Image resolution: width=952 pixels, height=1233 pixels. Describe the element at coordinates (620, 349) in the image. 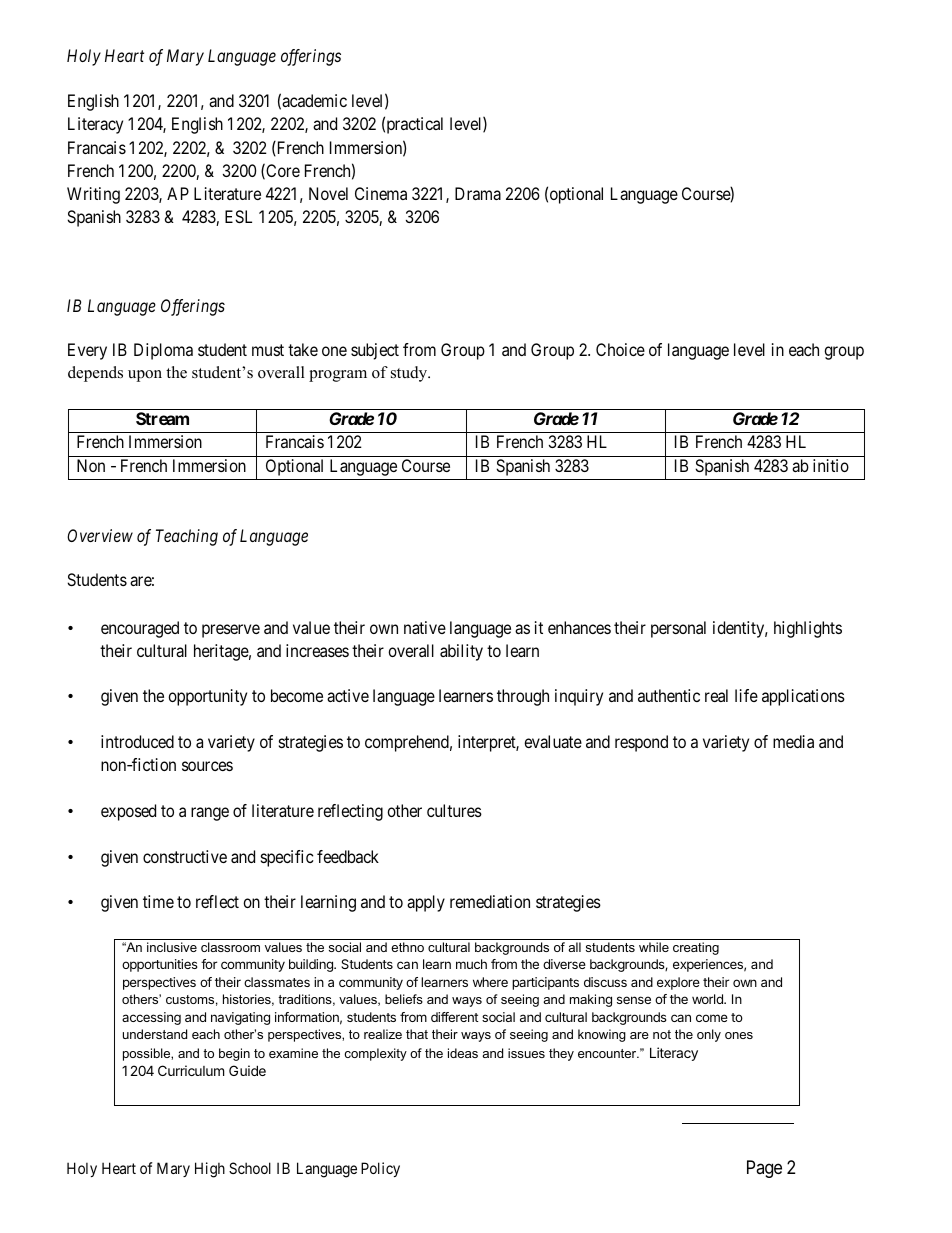

I see `Choice` at that location.
